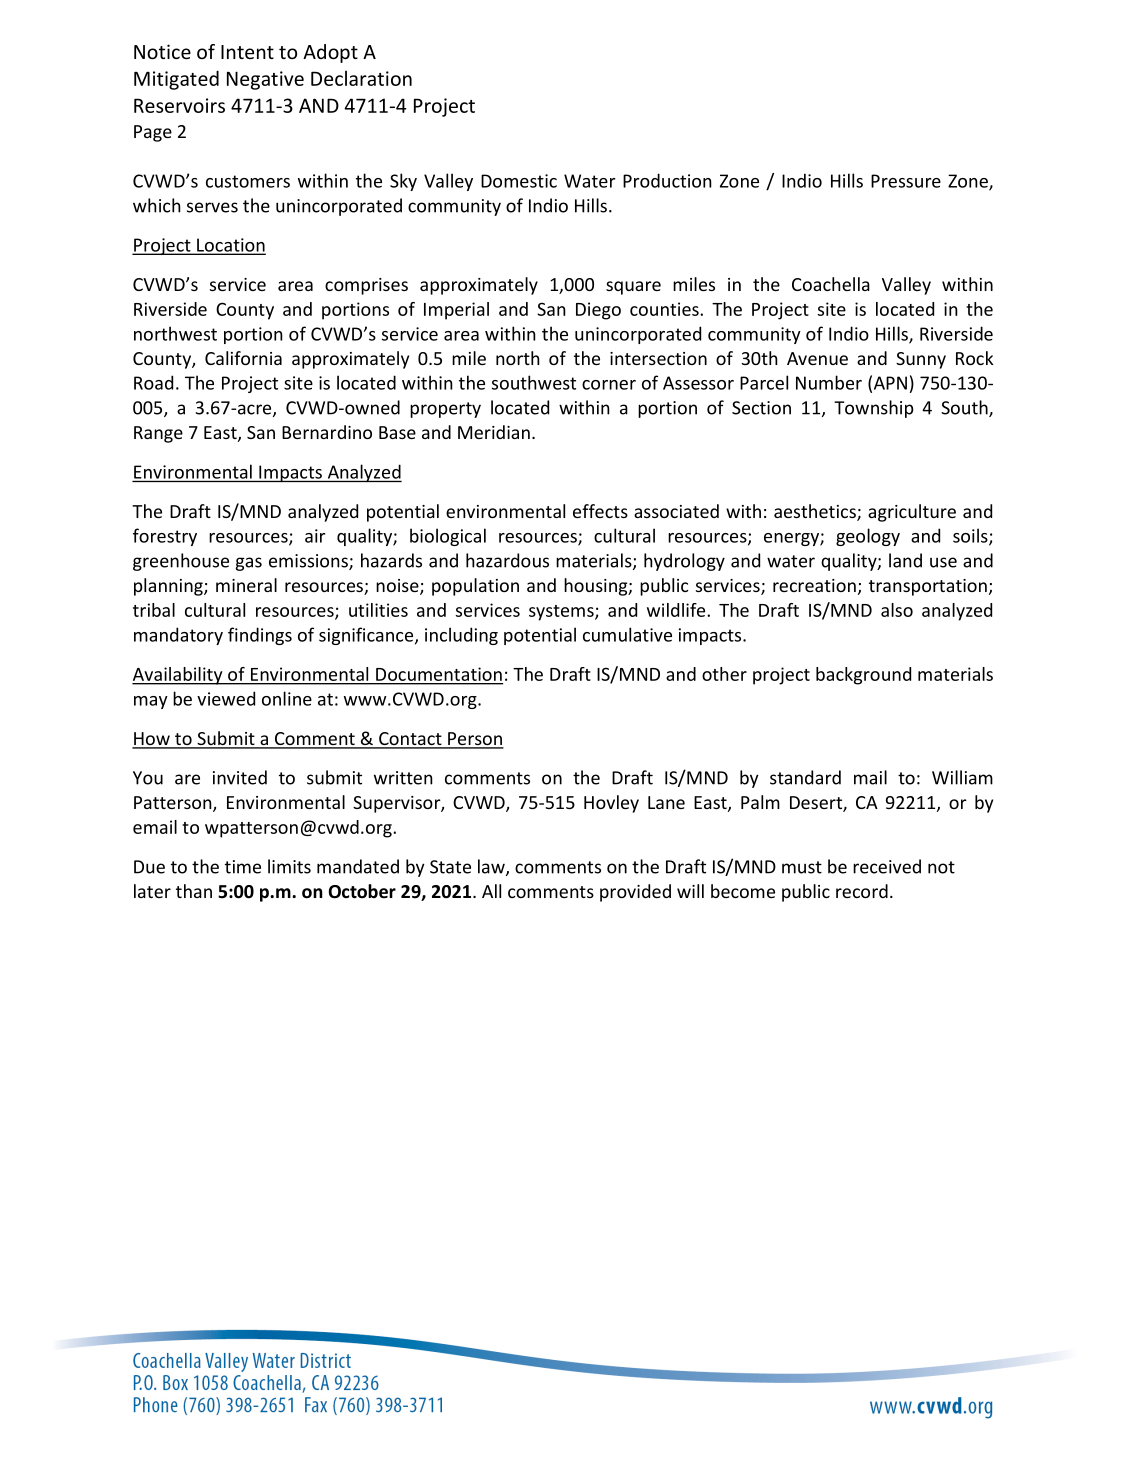  What do you see at coordinates (868, 537) in the image?
I see `geology` at bounding box center [868, 537].
